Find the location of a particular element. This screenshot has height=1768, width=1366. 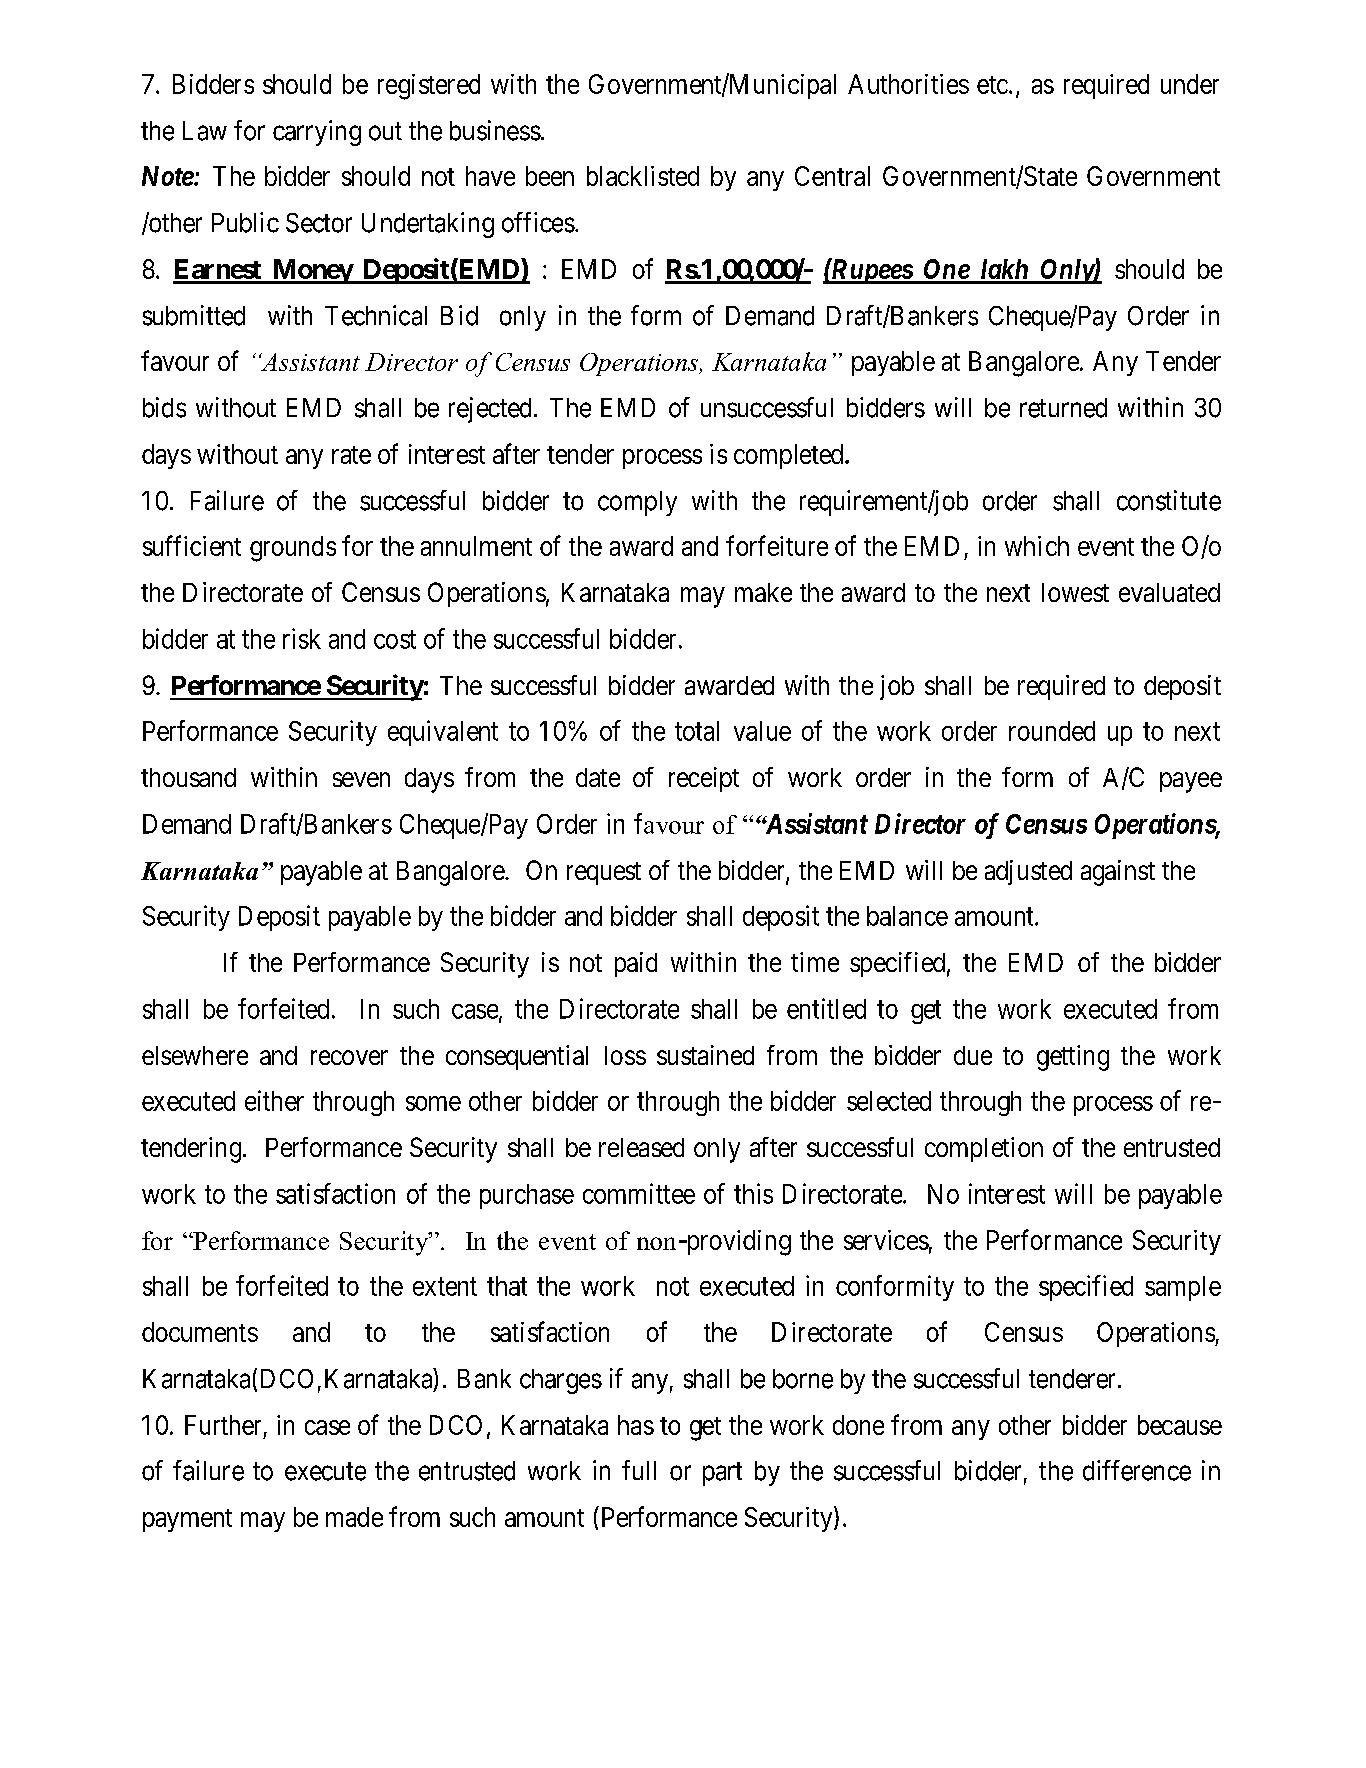

full is located at coordinates (639, 1470).
